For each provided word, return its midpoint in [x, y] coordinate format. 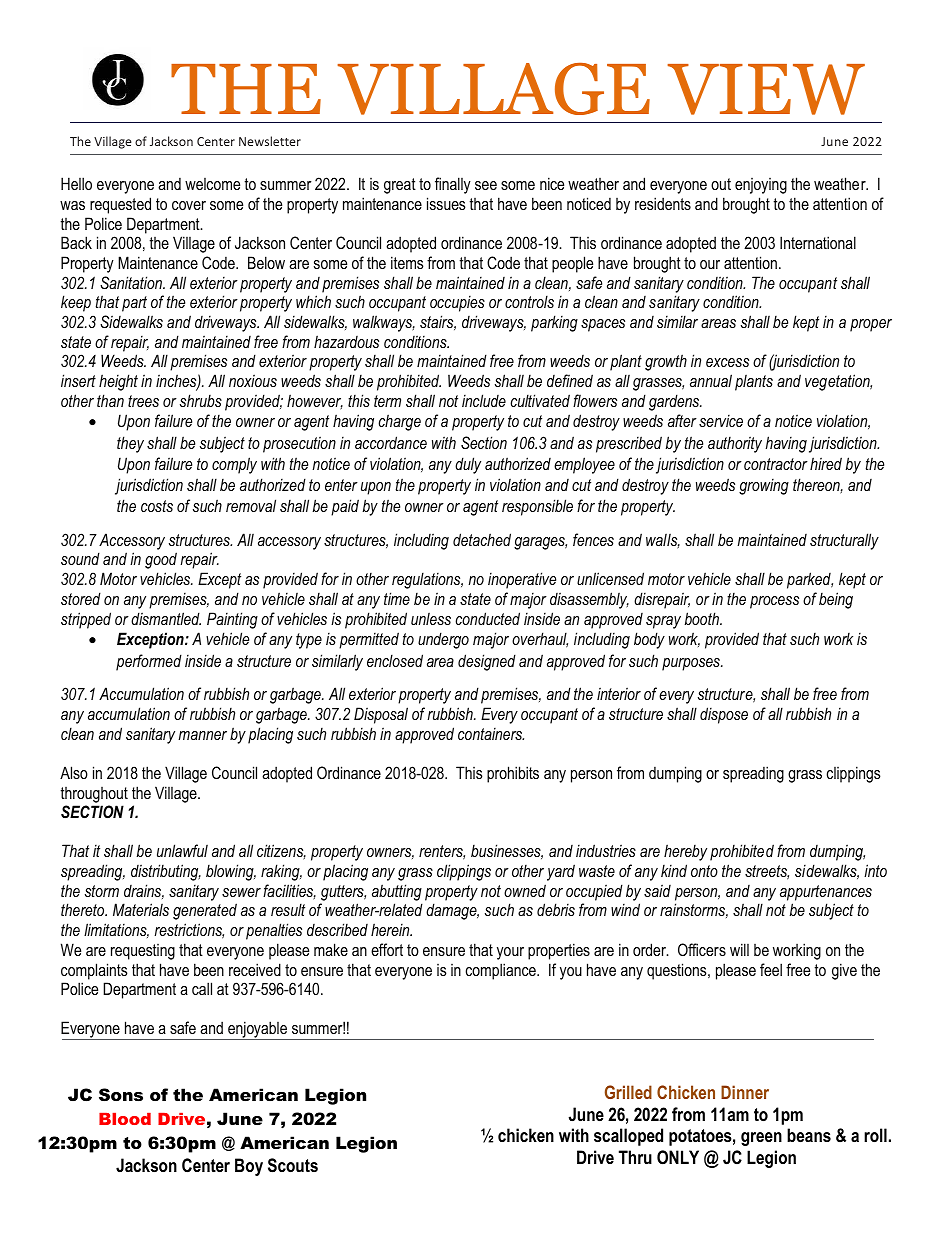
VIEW [766, 89]
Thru [635, 1157]
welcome [212, 184]
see [486, 185]
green [761, 1139]
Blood [125, 1119]
